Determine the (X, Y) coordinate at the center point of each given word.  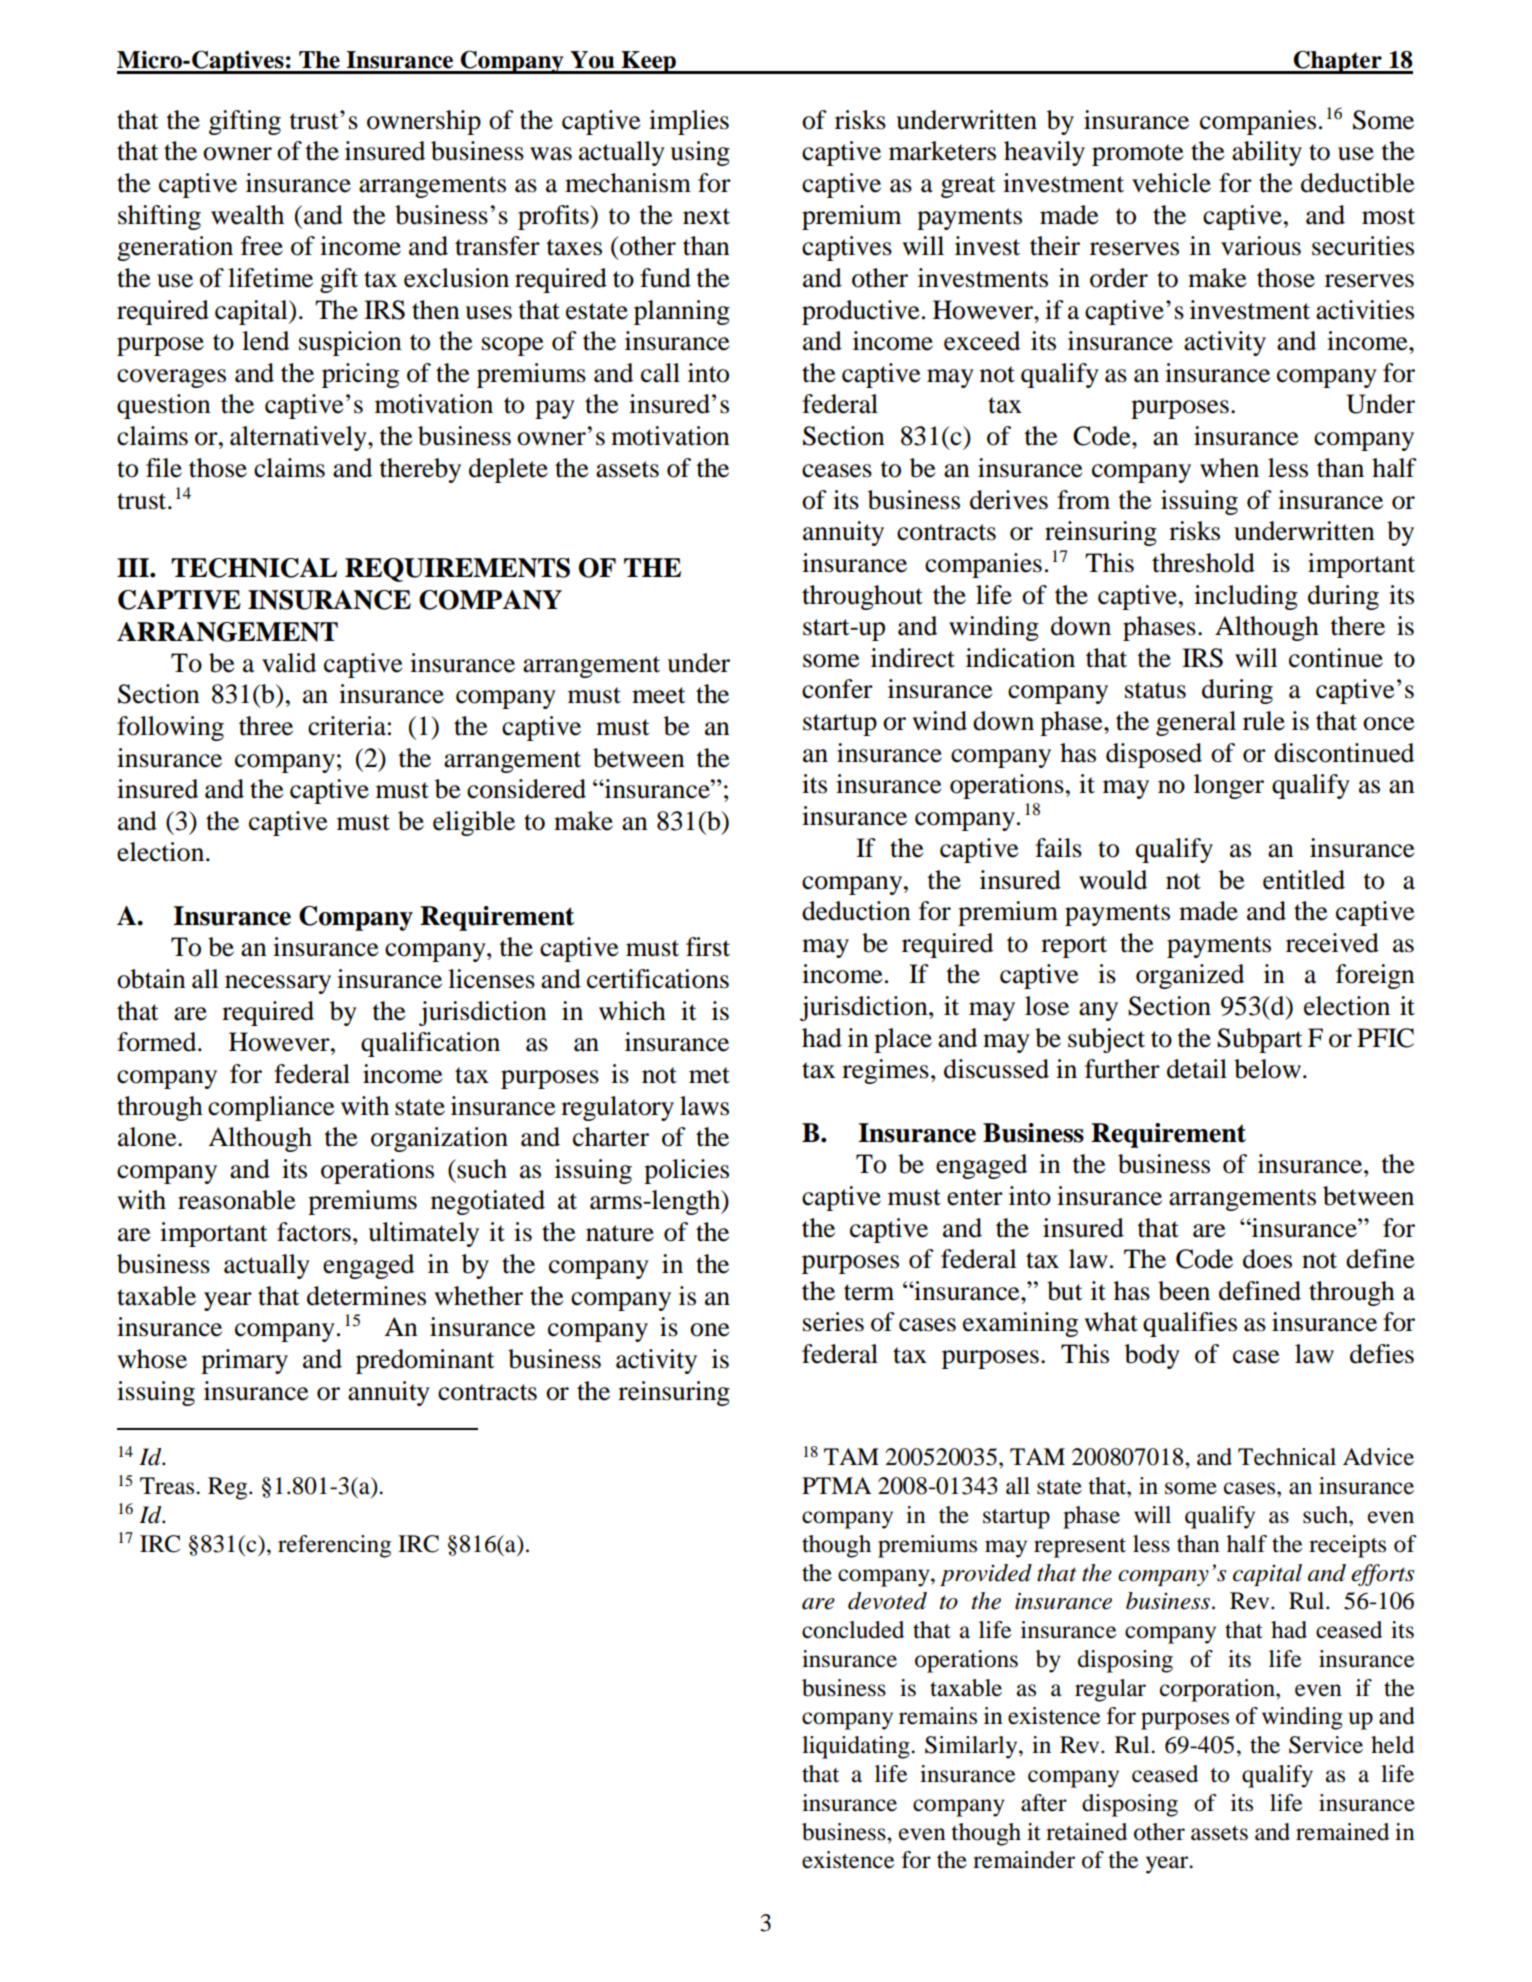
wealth (247, 215)
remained (1342, 1832)
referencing (334, 1546)
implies (689, 122)
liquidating (857, 1747)
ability (1267, 153)
